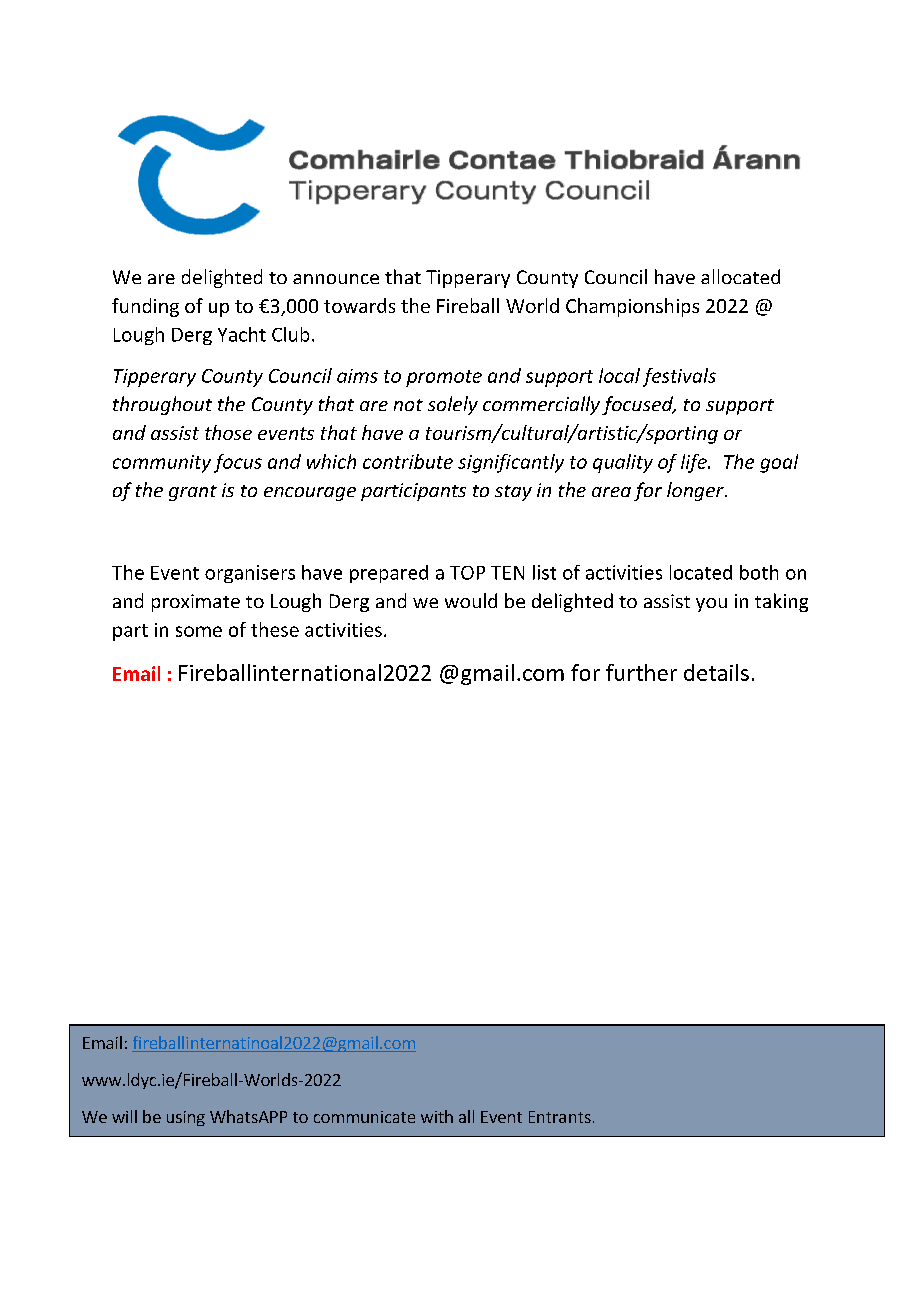 The width and height of the screenshot is (924, 1308). What do you see at coordinates (641, 672) in the screenshot?
I see `further` at bounding box center [641, 672].
